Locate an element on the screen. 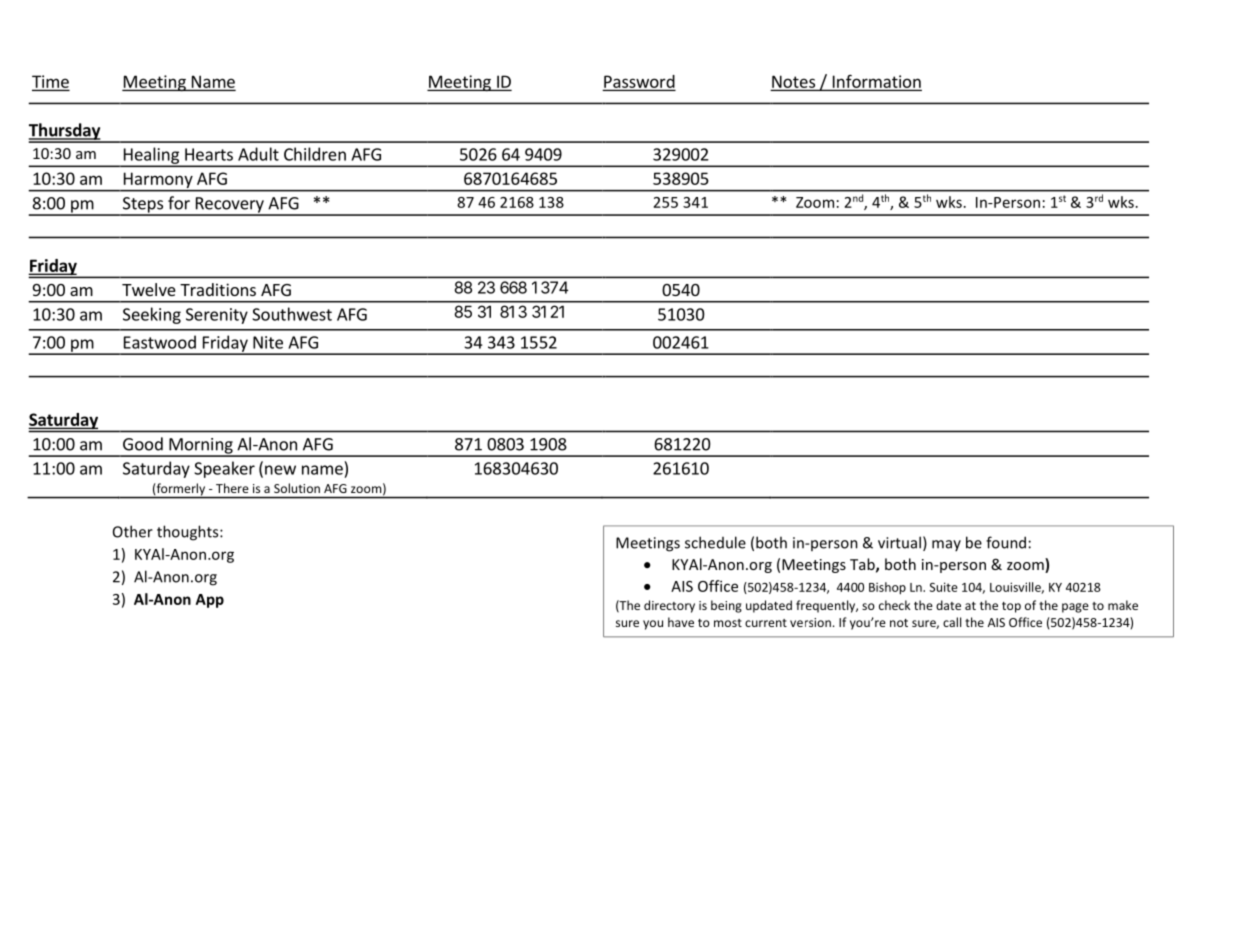 This screenshot has width=1233, height=952. Good is located at coordinates (143, 444).
